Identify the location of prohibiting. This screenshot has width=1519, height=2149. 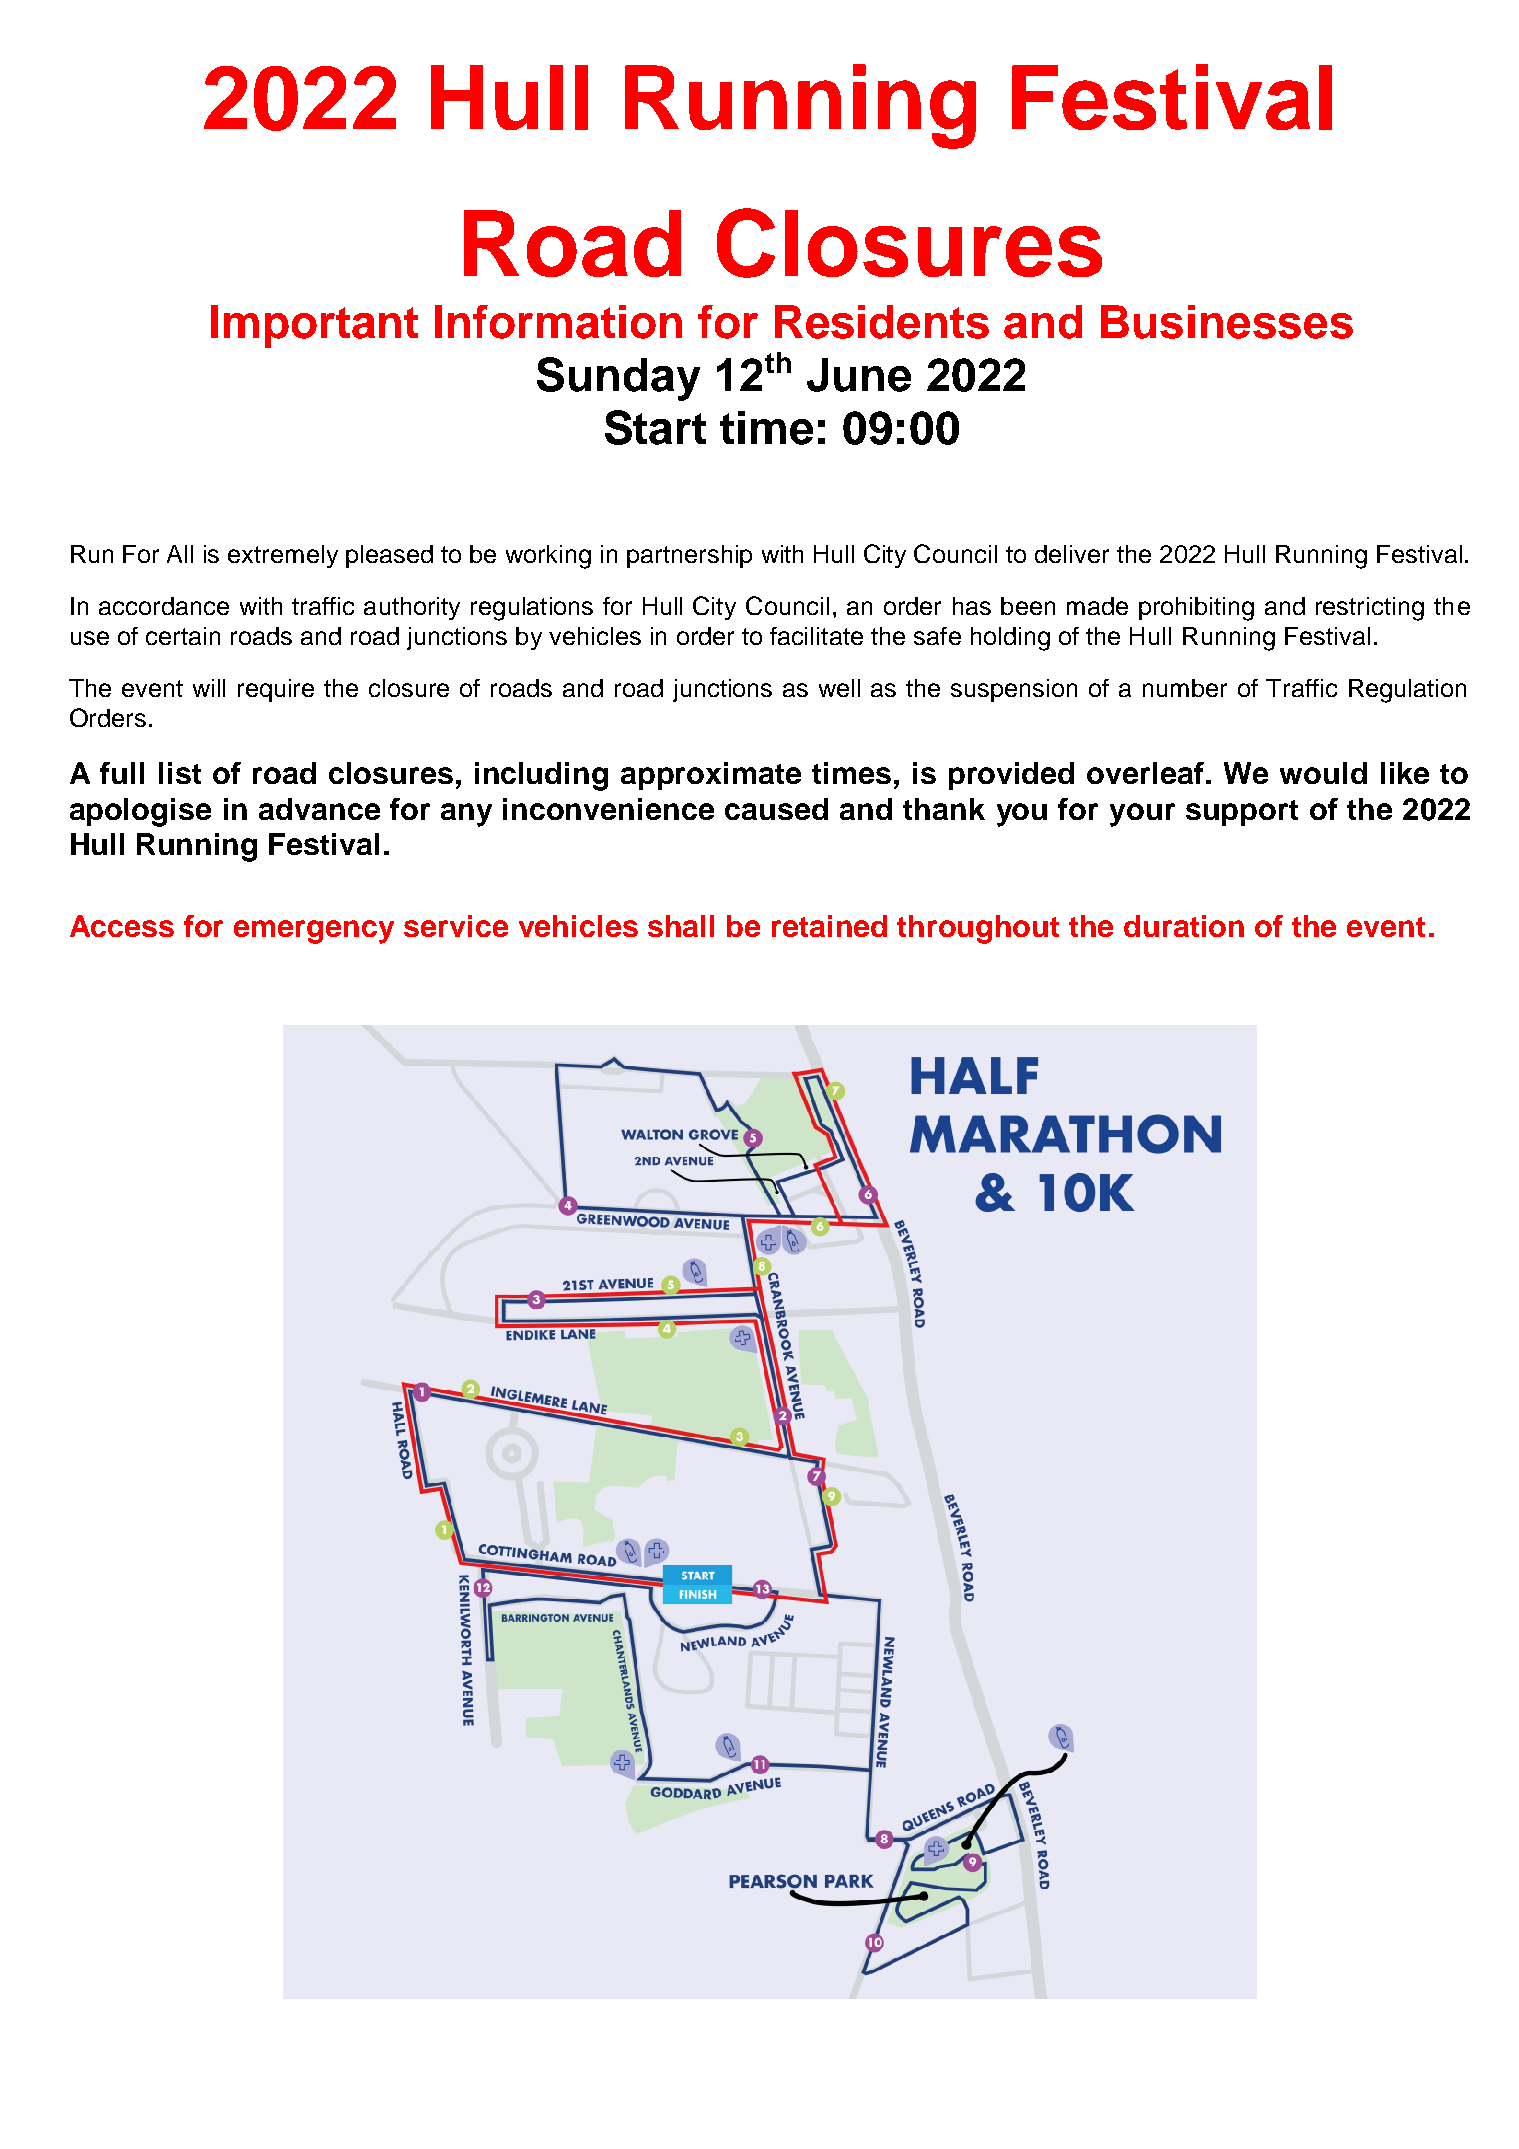
(1196, 609).
